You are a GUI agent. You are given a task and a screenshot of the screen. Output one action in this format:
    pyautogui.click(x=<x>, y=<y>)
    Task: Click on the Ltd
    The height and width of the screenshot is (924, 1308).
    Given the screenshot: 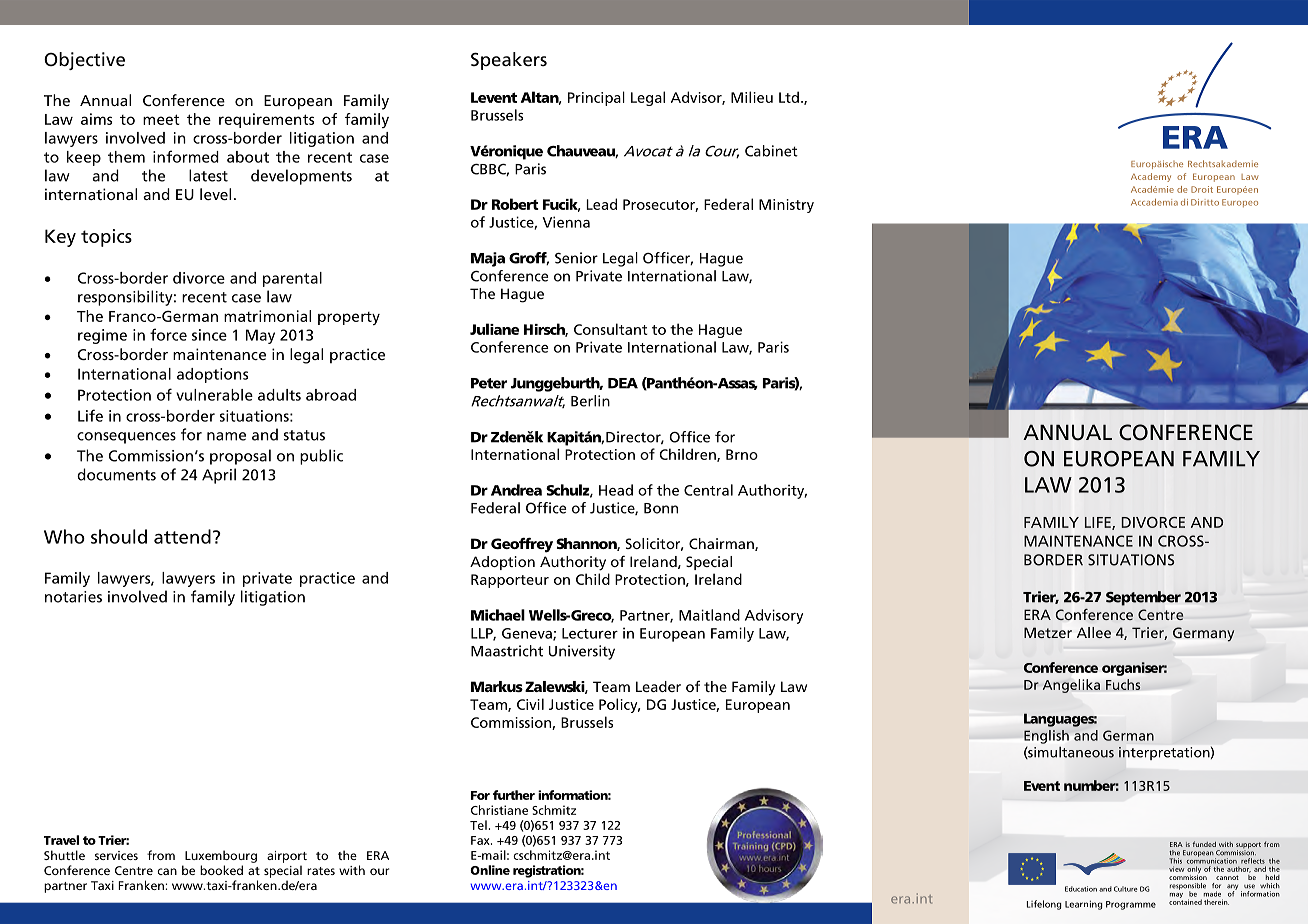 What is the action you would take?
    pyautogui.click(x=789, y=97)
